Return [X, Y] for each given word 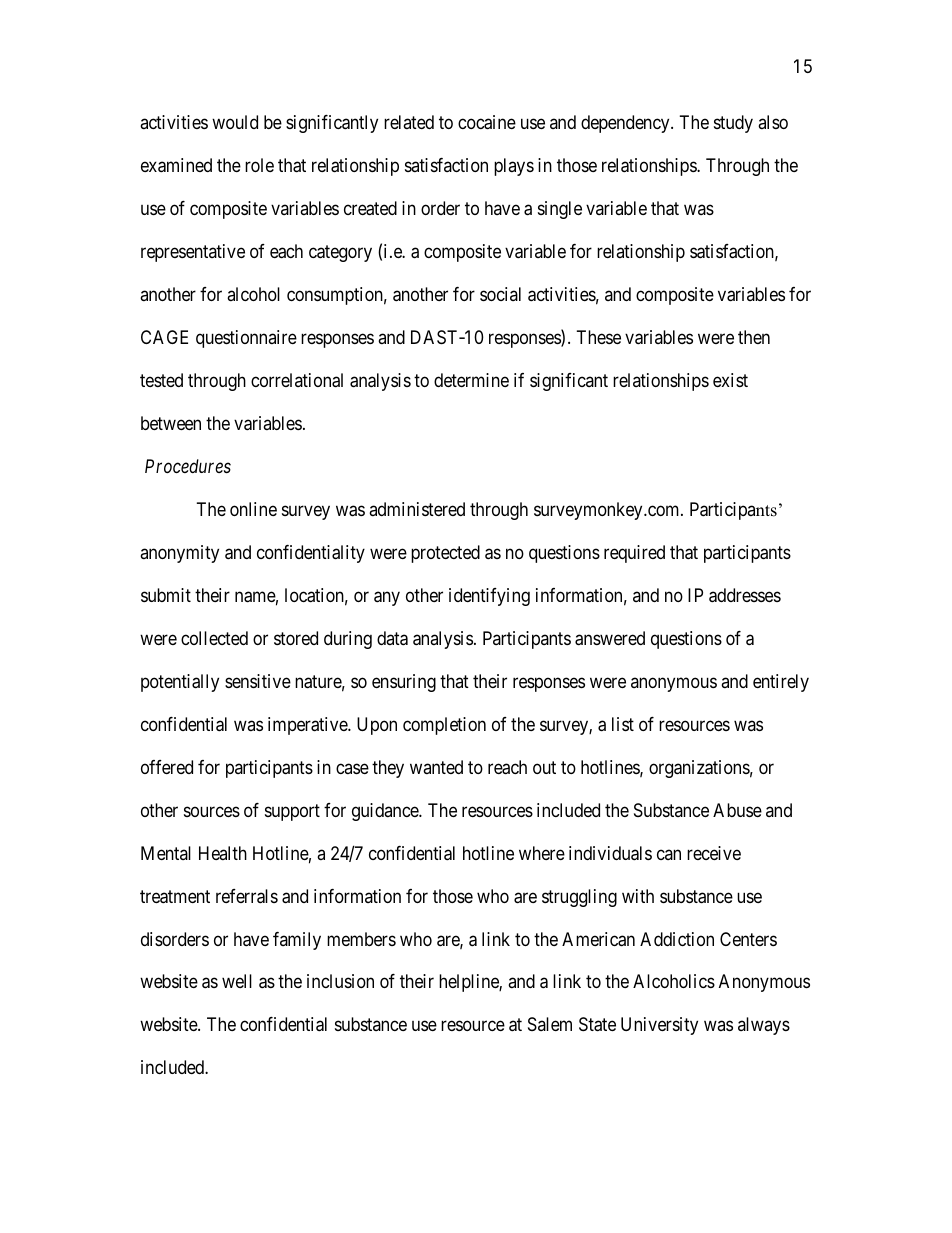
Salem [550, 1024]
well [237, 981]
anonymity [179, 554]
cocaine [487, 122]
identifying [489, 597]
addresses [745, 595]
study [733, 124]
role [259, 165]
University [659, 1026]
